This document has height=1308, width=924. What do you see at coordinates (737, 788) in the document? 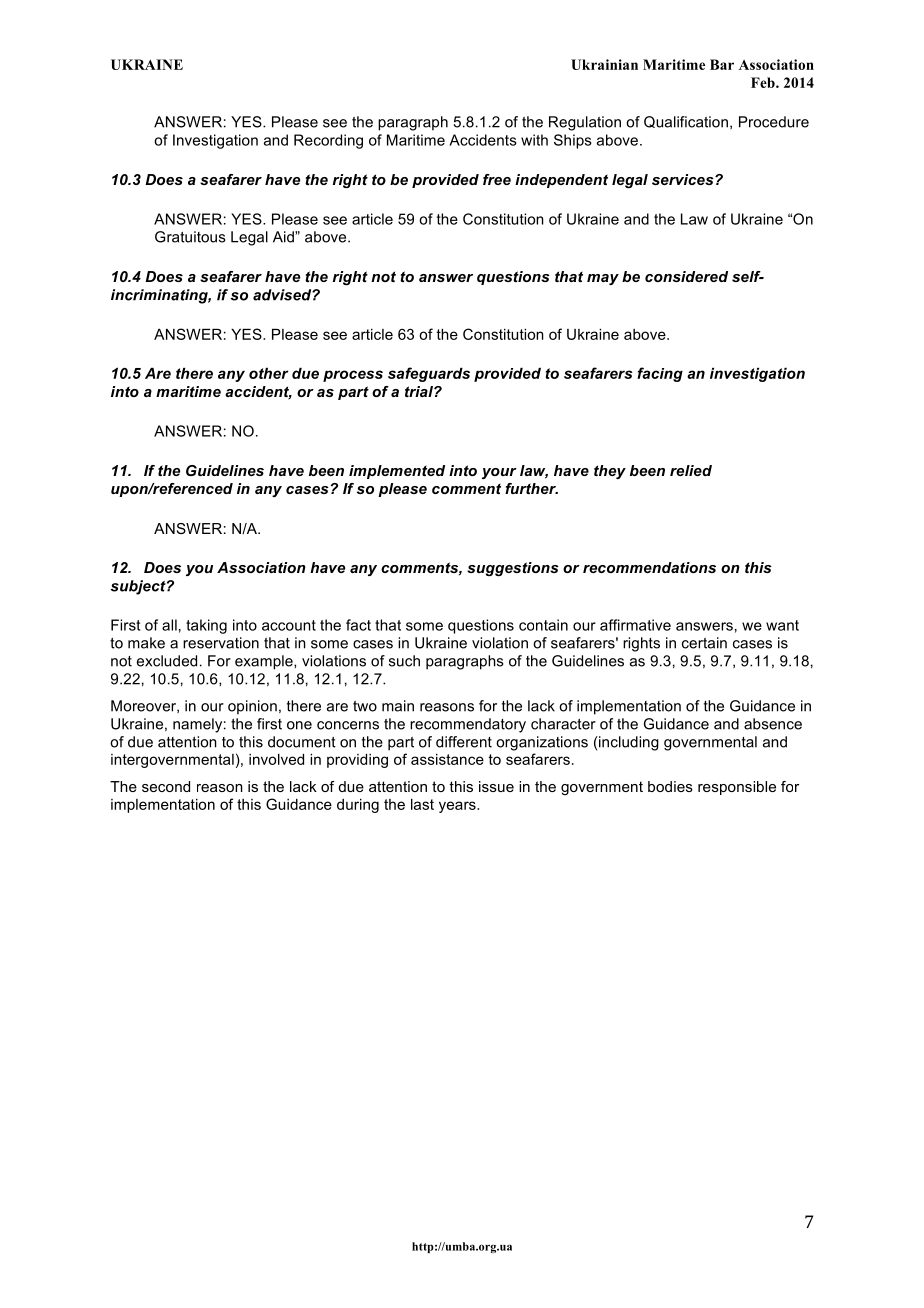
I see `responsible` at bounding box center [737, 788].
